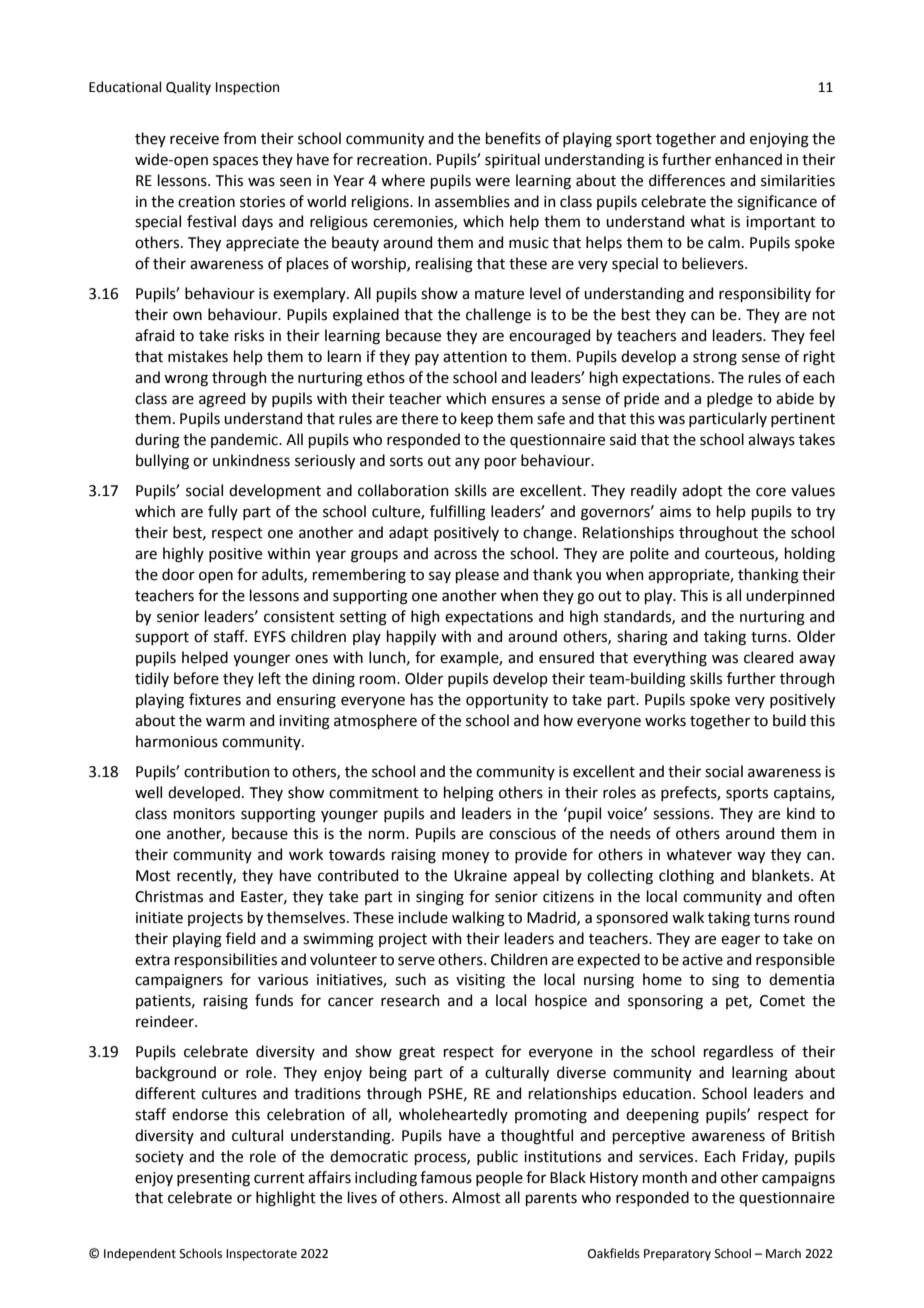 Image resolution: width=924 pixels, height=1308 pixels. I want to click on cleared, so click(768, 657).
